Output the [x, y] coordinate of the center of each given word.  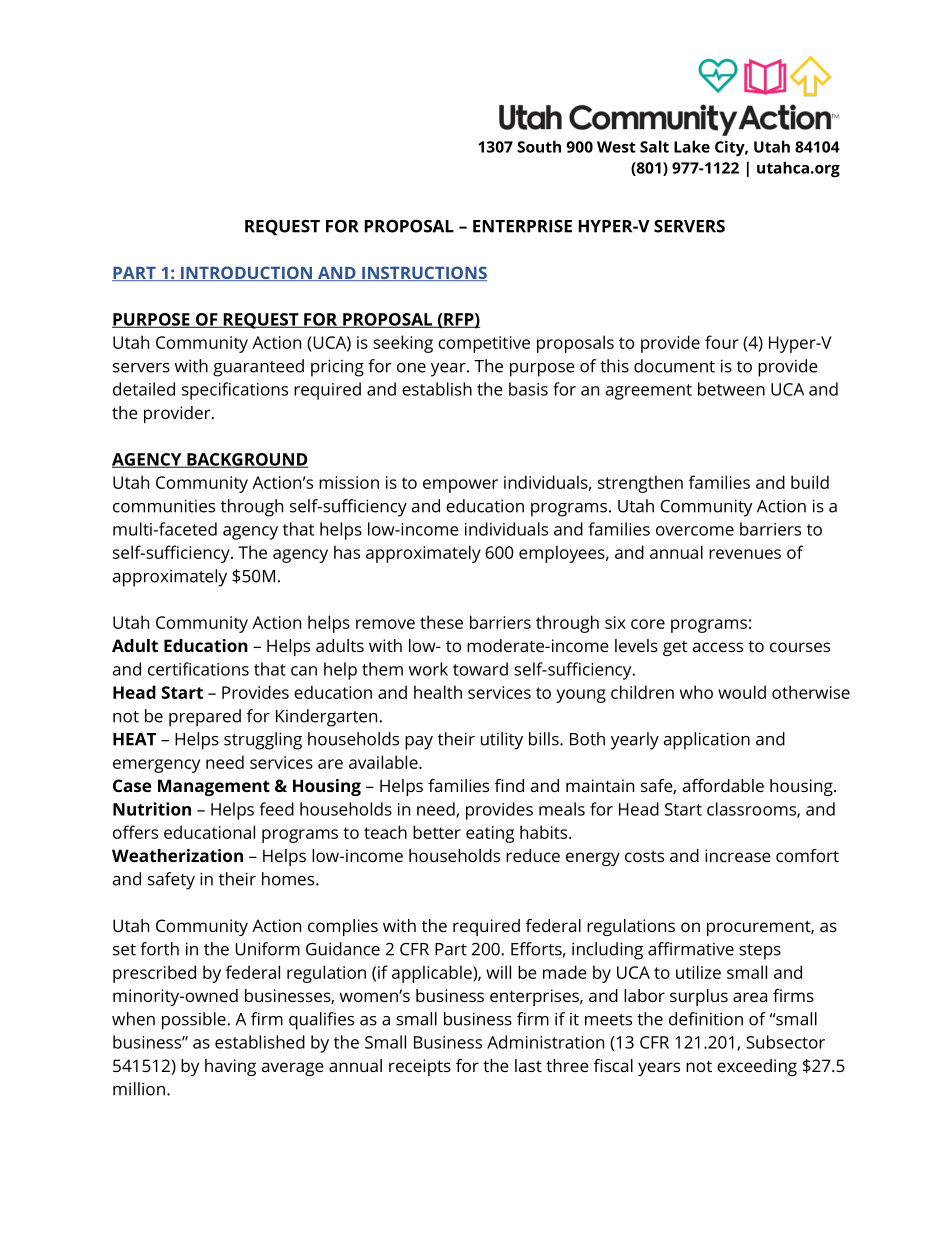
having [230, 1067]
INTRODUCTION [246, 273]
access [718, 647]
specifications [235, 391]
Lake [692, 146]
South [539, 146]
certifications [198, 669]
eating [490, 834]
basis [528, 389]
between [731, 389]
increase [738, 855]
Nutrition [152, 809]
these [441, 622]
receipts [420, 1067]
